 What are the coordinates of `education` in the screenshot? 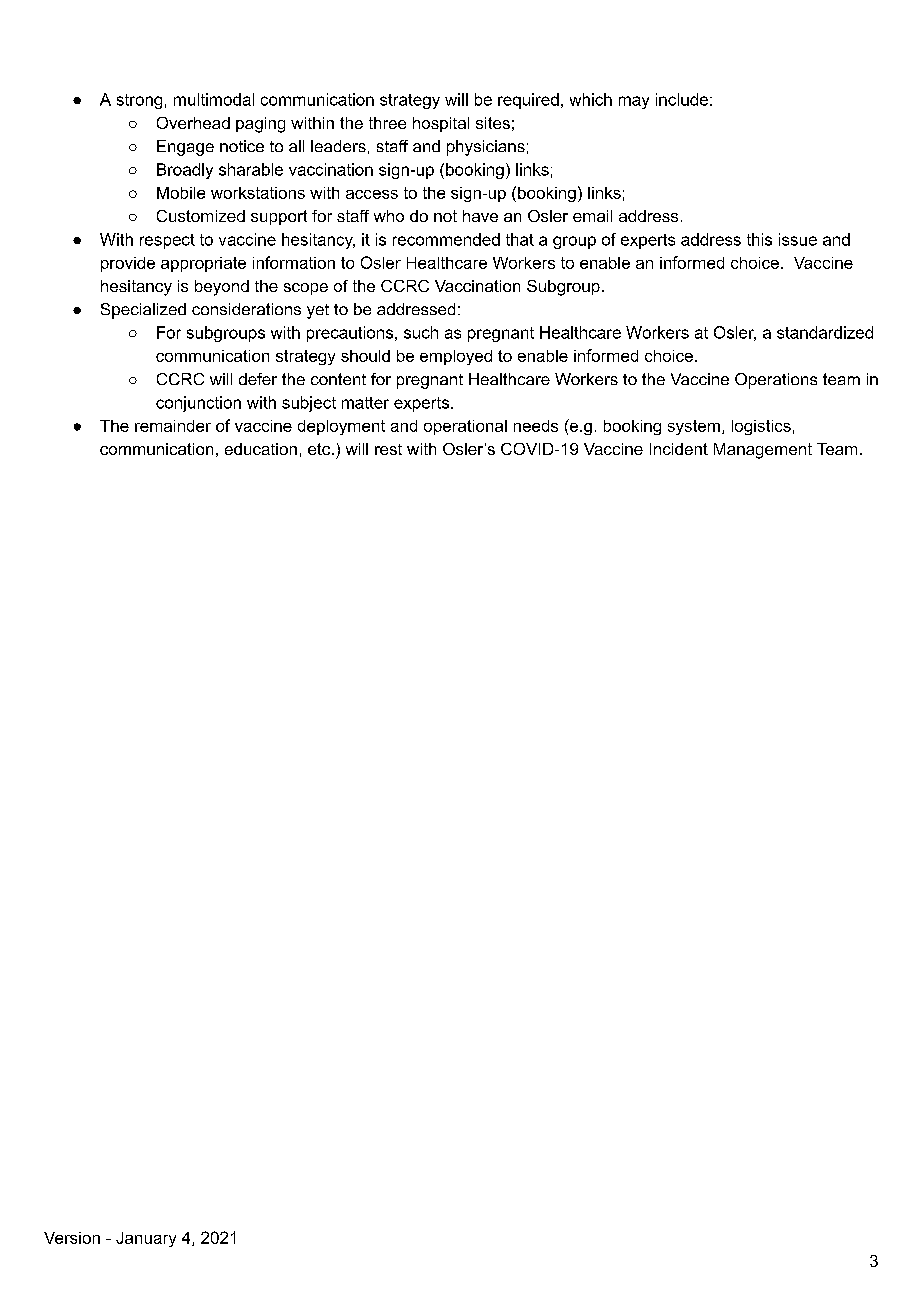 It's located at (261, 449).
